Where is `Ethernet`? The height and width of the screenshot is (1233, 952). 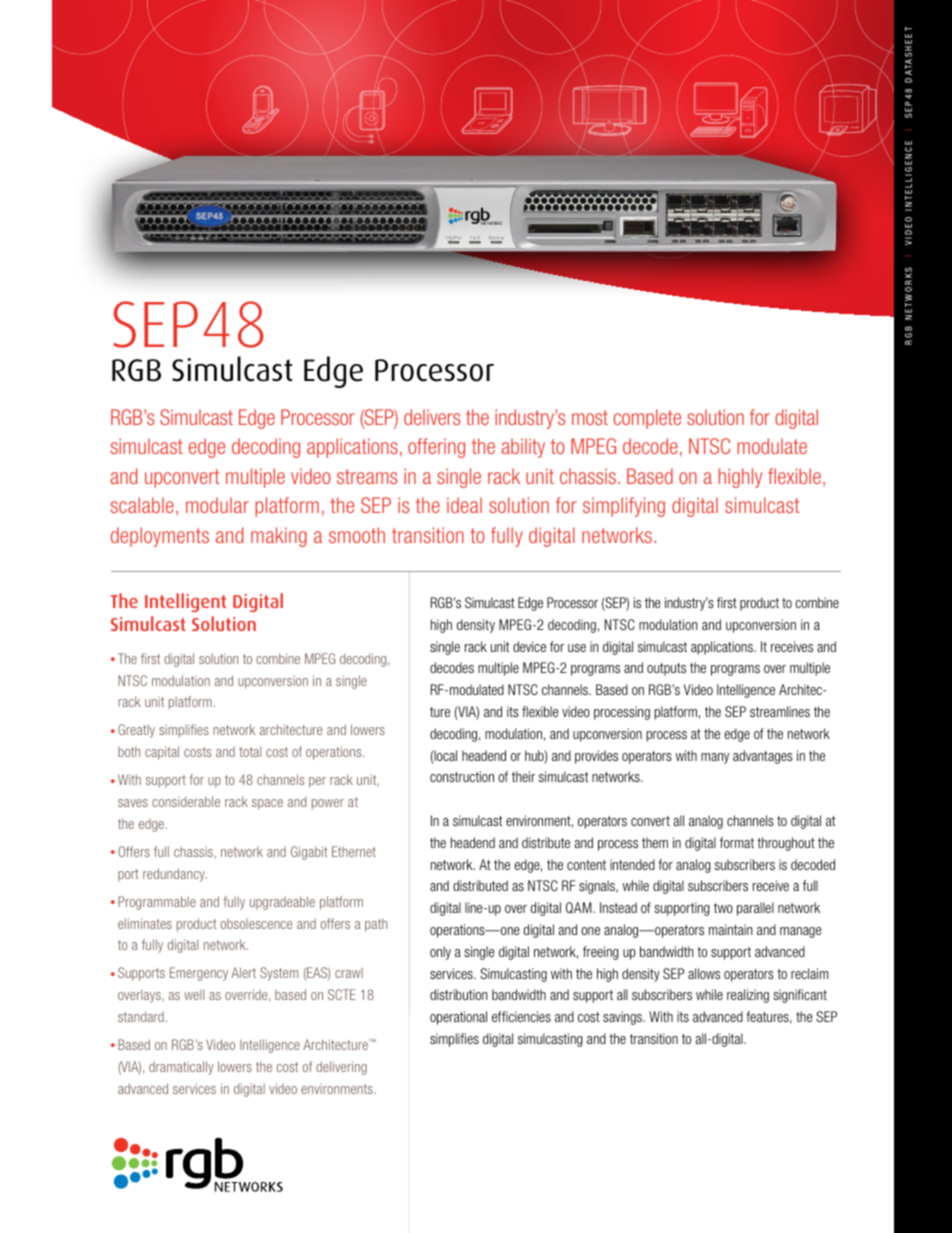 Ethernet is located at coordinates (354, 851).
